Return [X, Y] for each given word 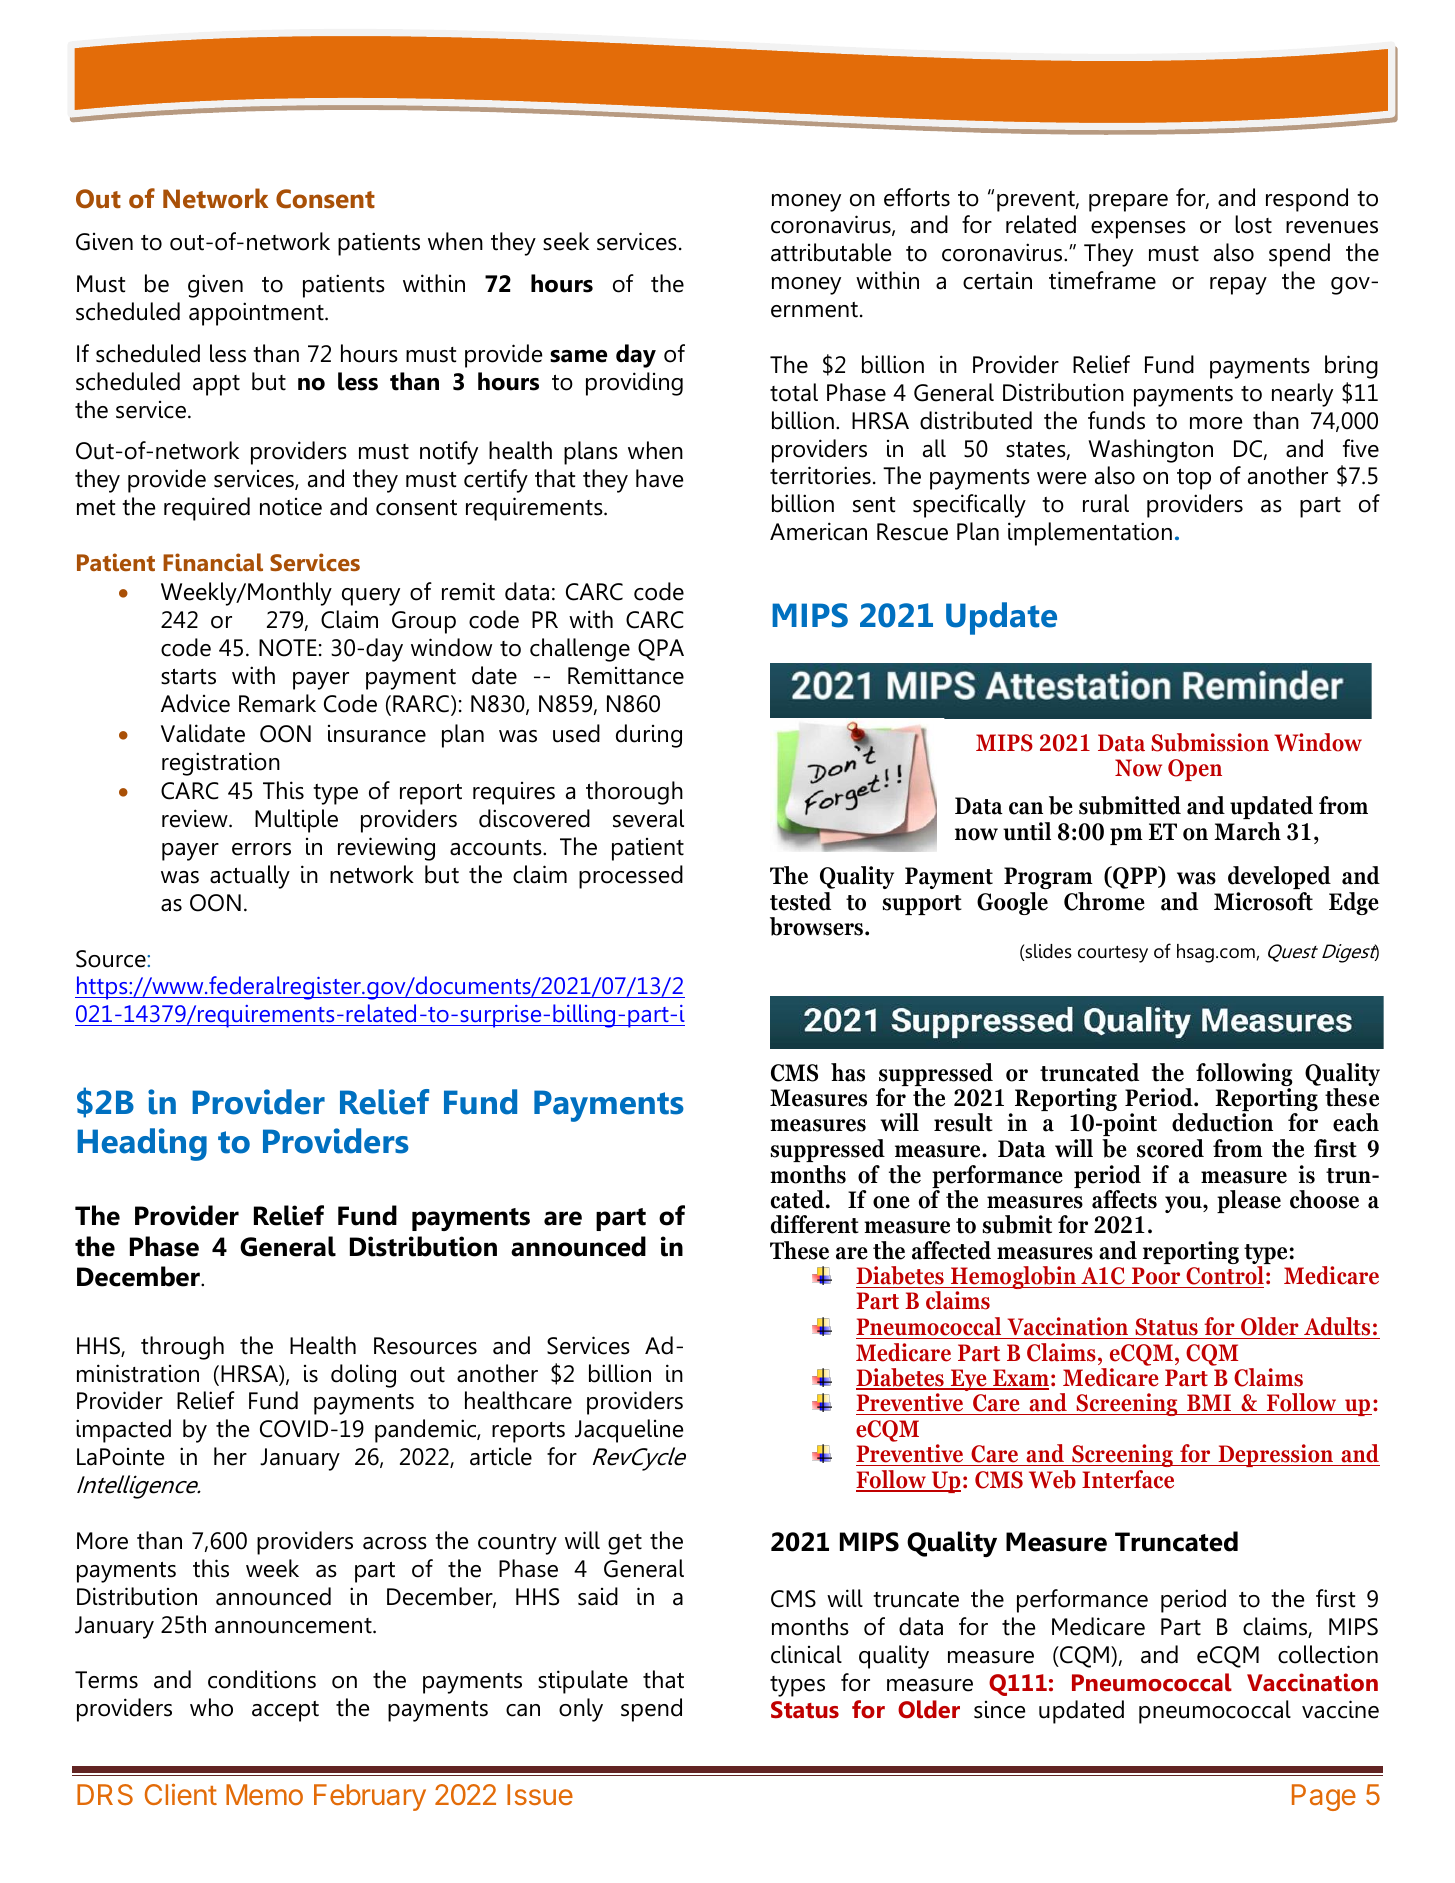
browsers [818, 926]
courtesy [1113, 954]
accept [285, 1711]
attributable [831, 252]
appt [216, 385]
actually [250, 877]
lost [1253, 224]
